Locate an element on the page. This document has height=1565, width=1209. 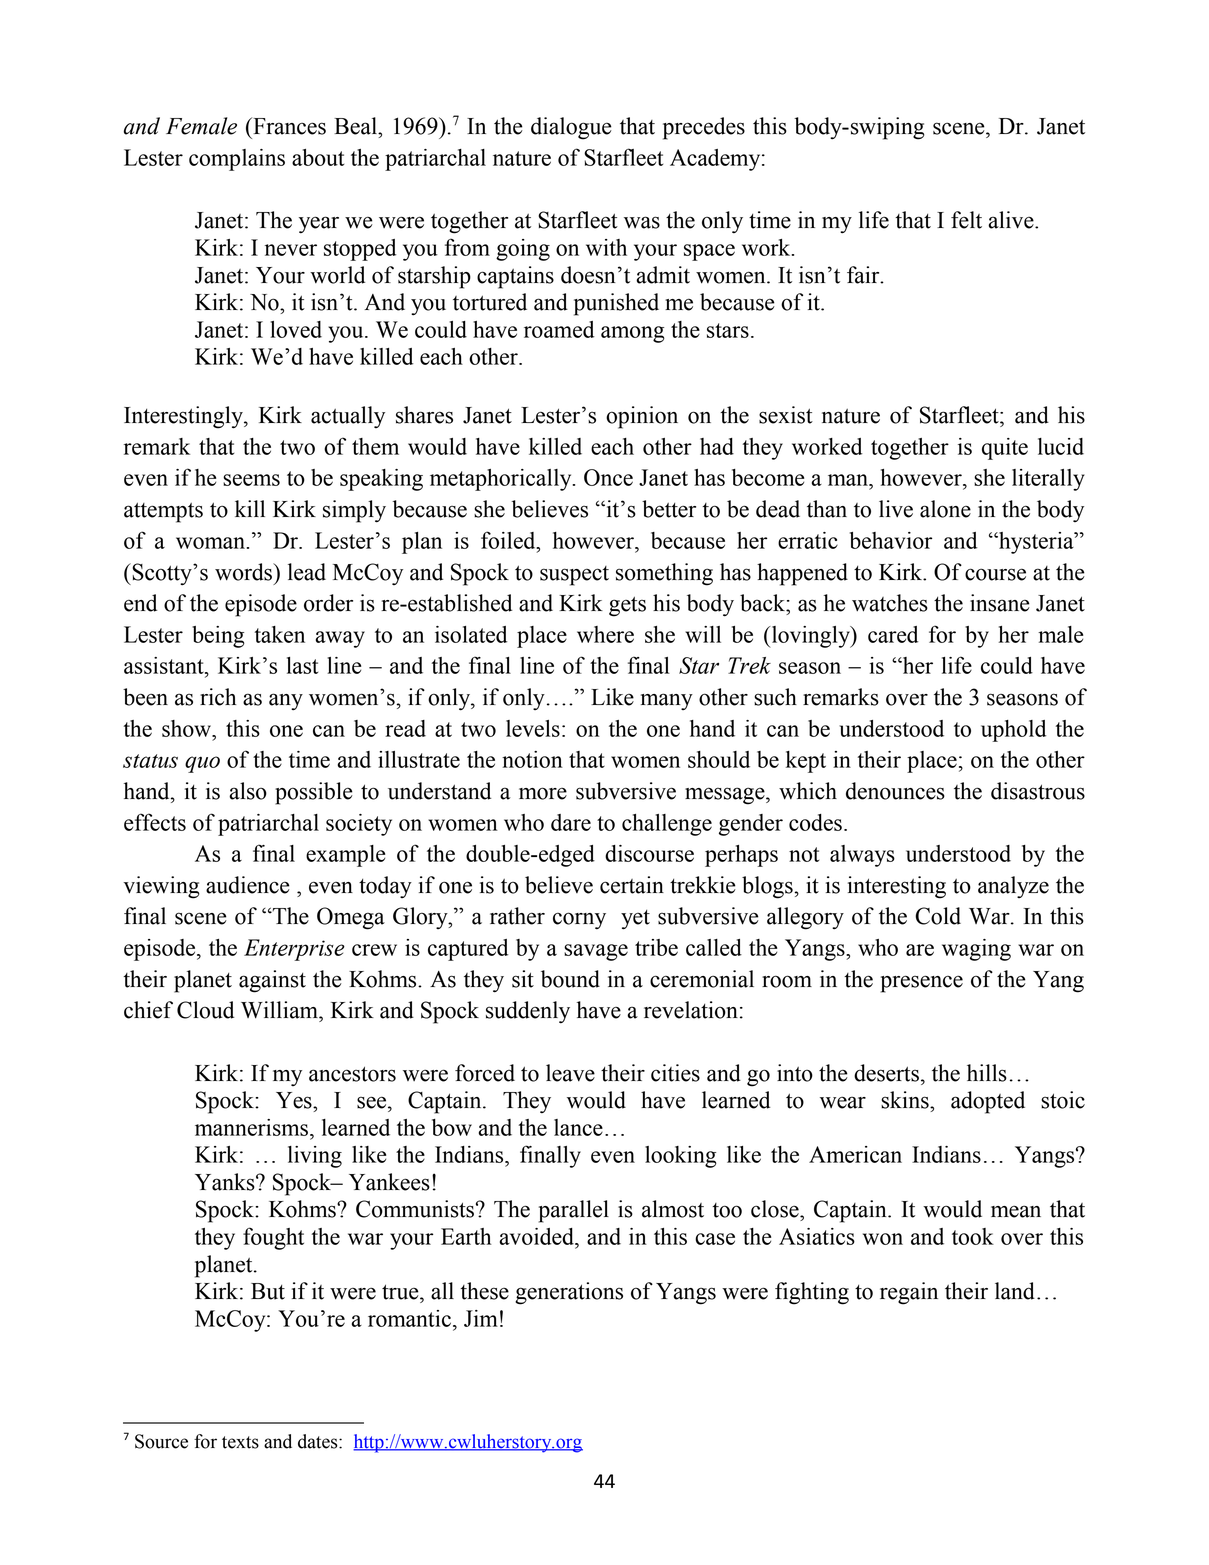
more is located at coordinates (543, 793).
